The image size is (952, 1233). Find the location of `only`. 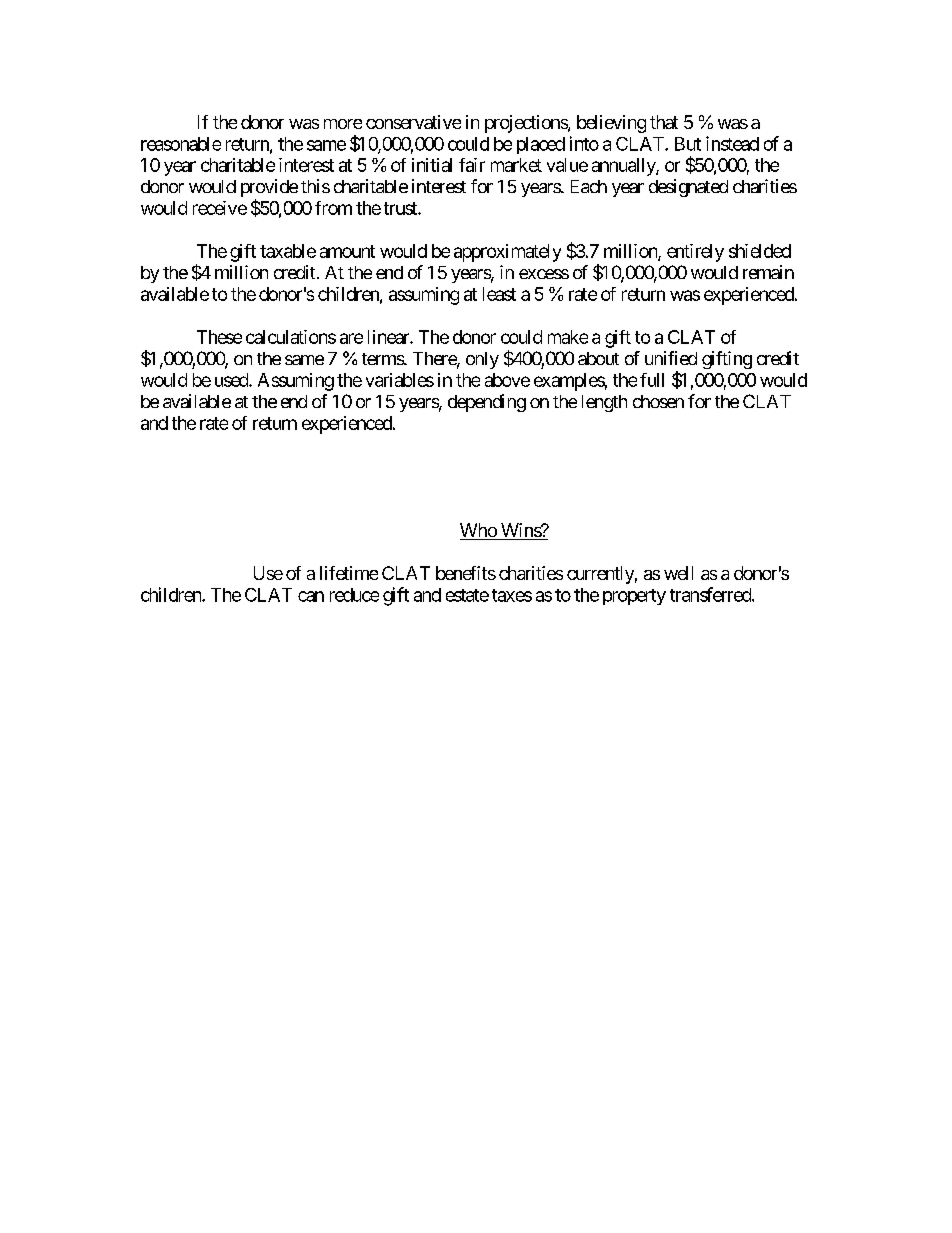

only is located at coordinates (482, 360).
